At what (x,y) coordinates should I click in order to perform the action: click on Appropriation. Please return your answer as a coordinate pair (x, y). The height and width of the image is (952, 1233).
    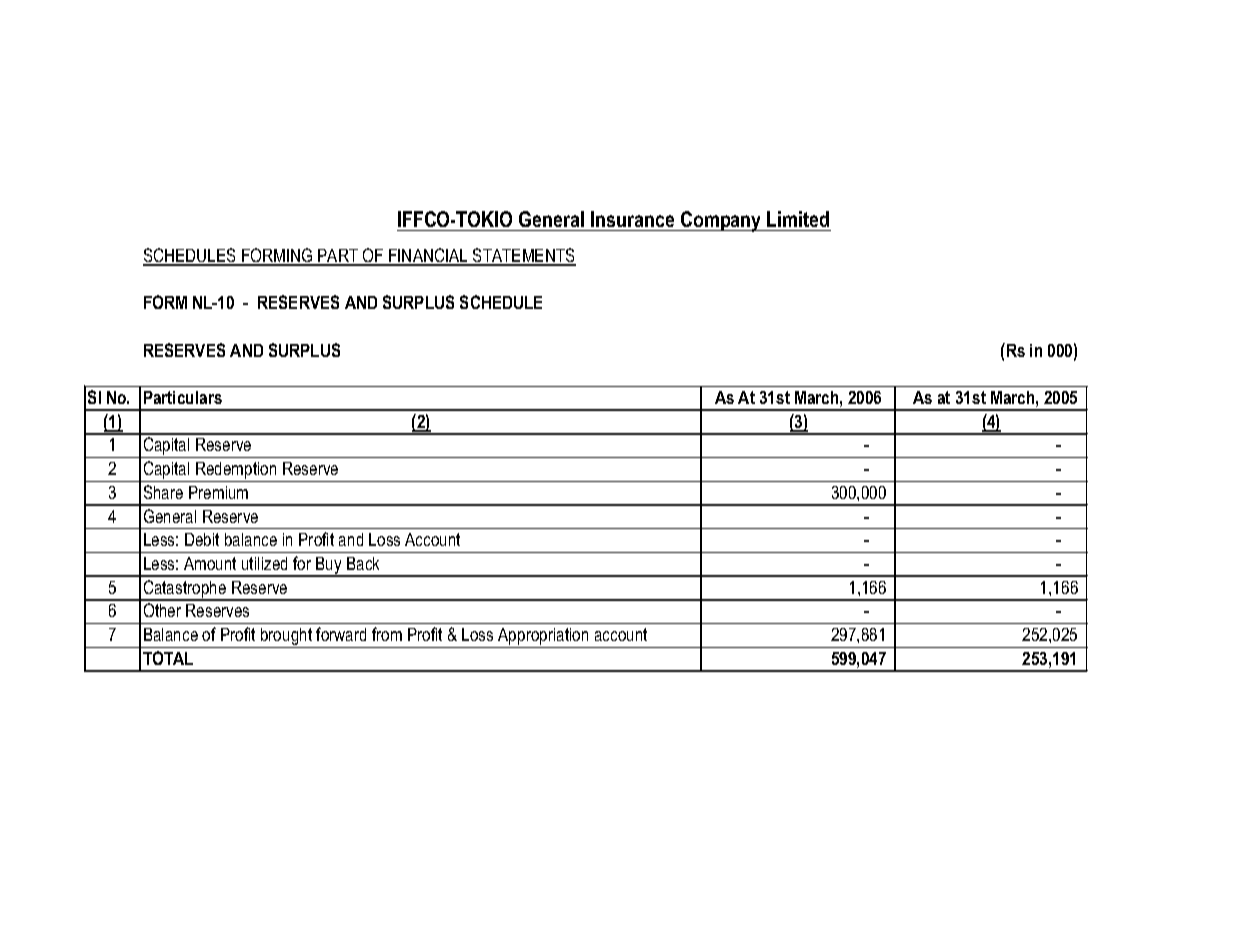
    Looking at the image, I should click on (543, 638).
